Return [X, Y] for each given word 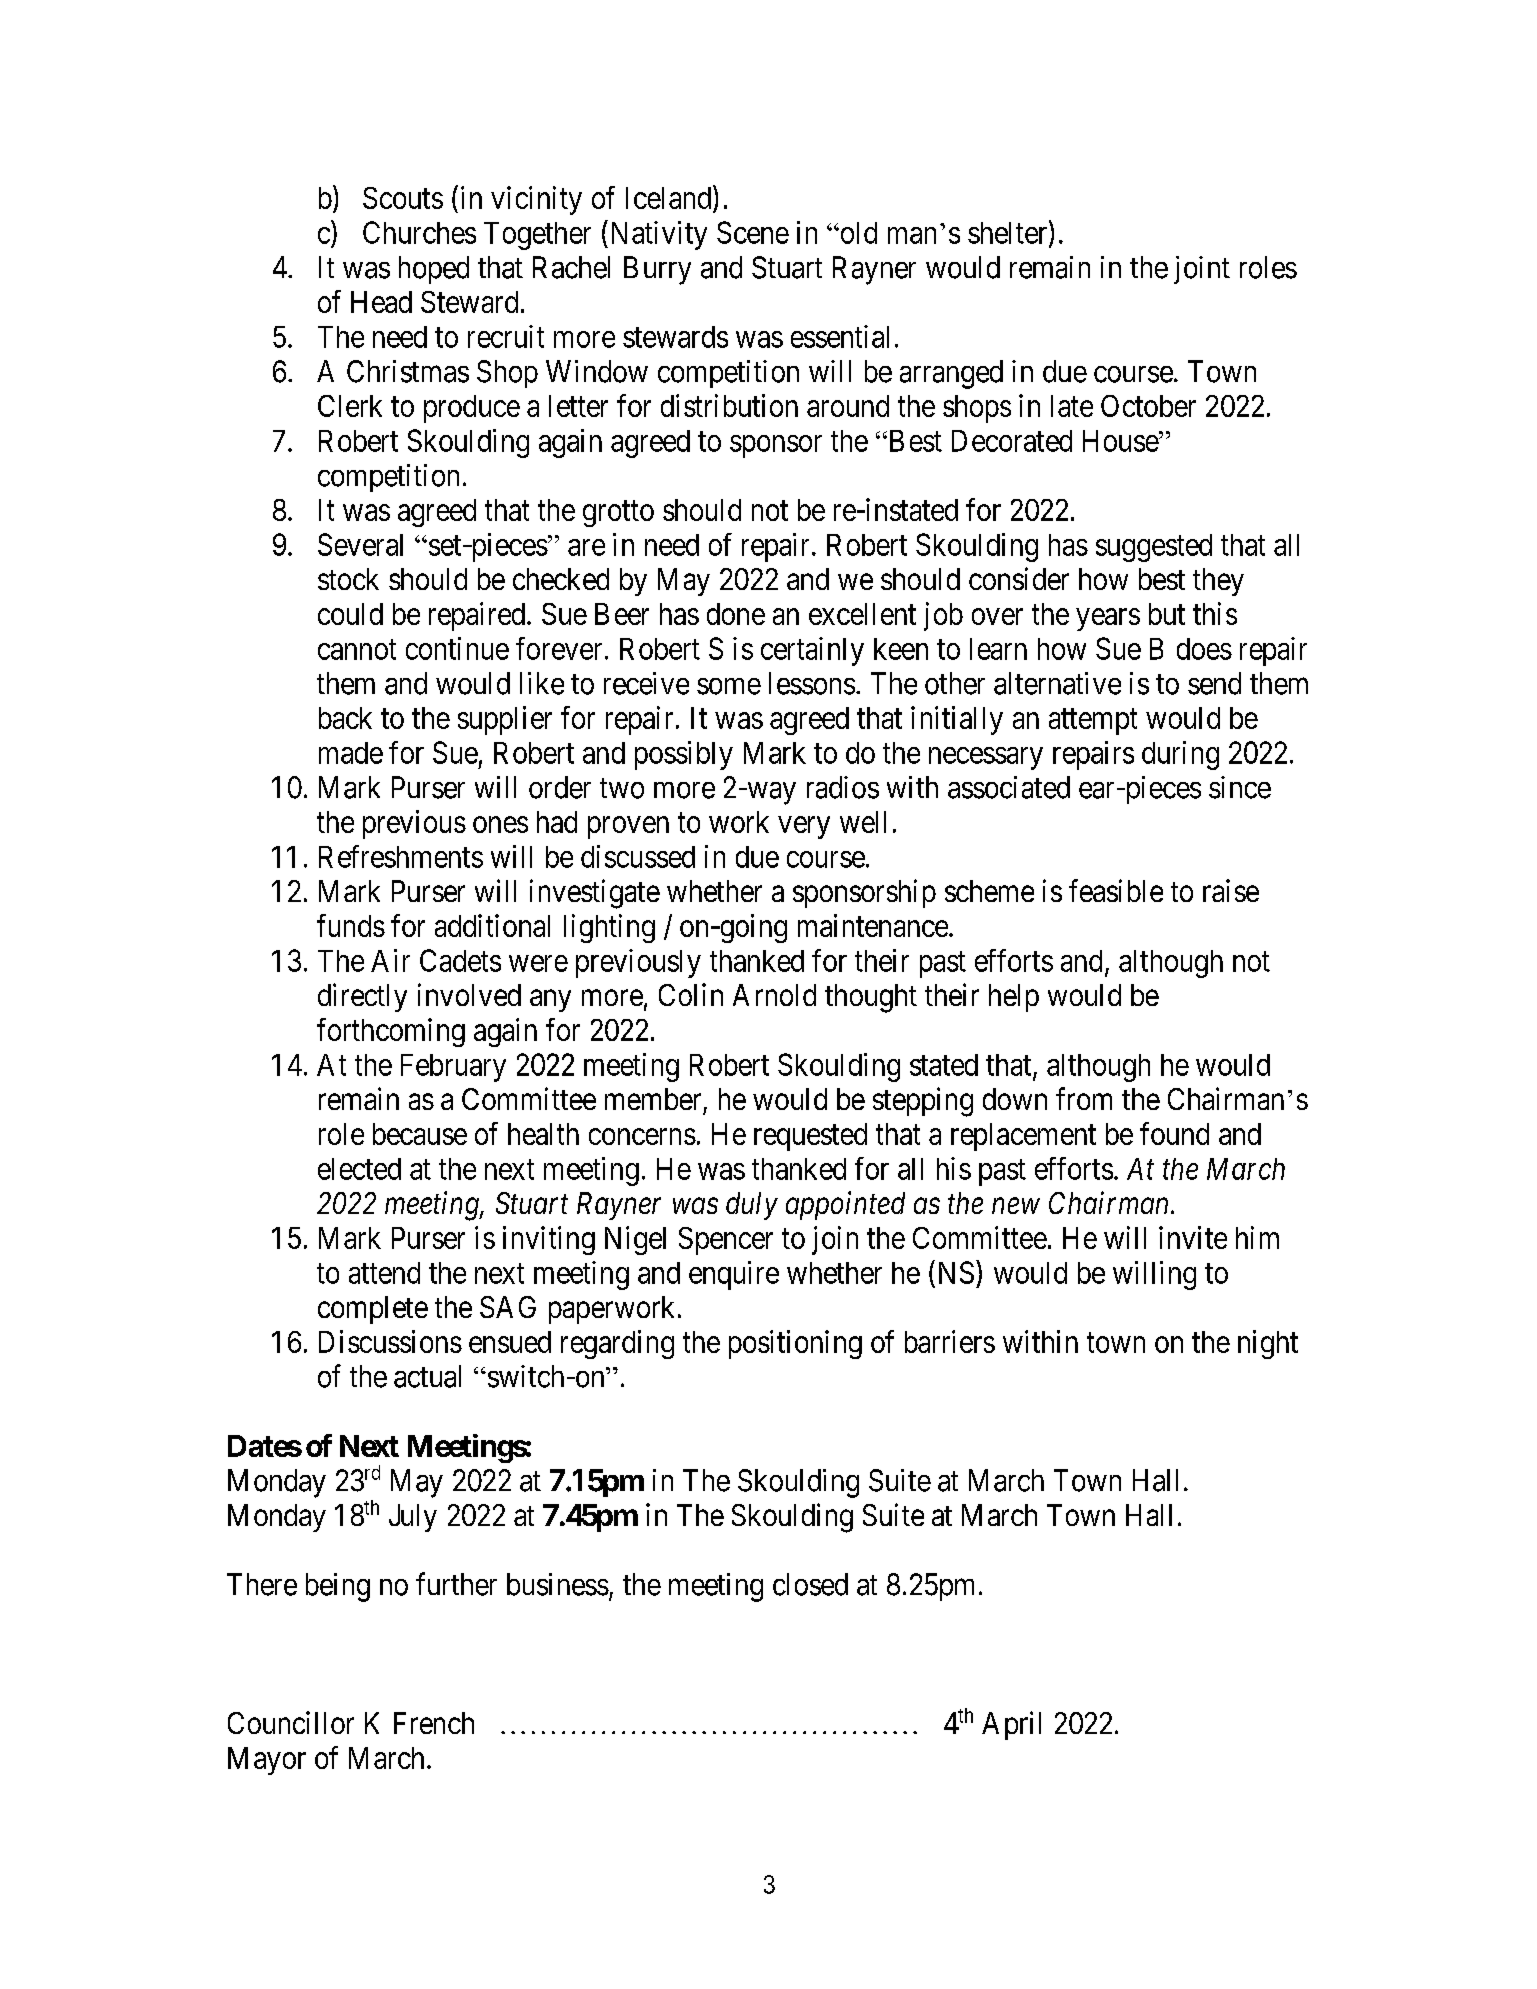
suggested [1154, 548]
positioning [795, 1344]
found [1174, 1133]
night [1268, 1344]
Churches [419, 232]
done [736, 614]
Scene [753, 232]
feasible [1116, 890]
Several [360, 544]
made [351, 753]
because [420, 1134]
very [804, 827]
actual [427, 1376]
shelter [1009, 233]
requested [810, 1137]
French [434, 1723]
